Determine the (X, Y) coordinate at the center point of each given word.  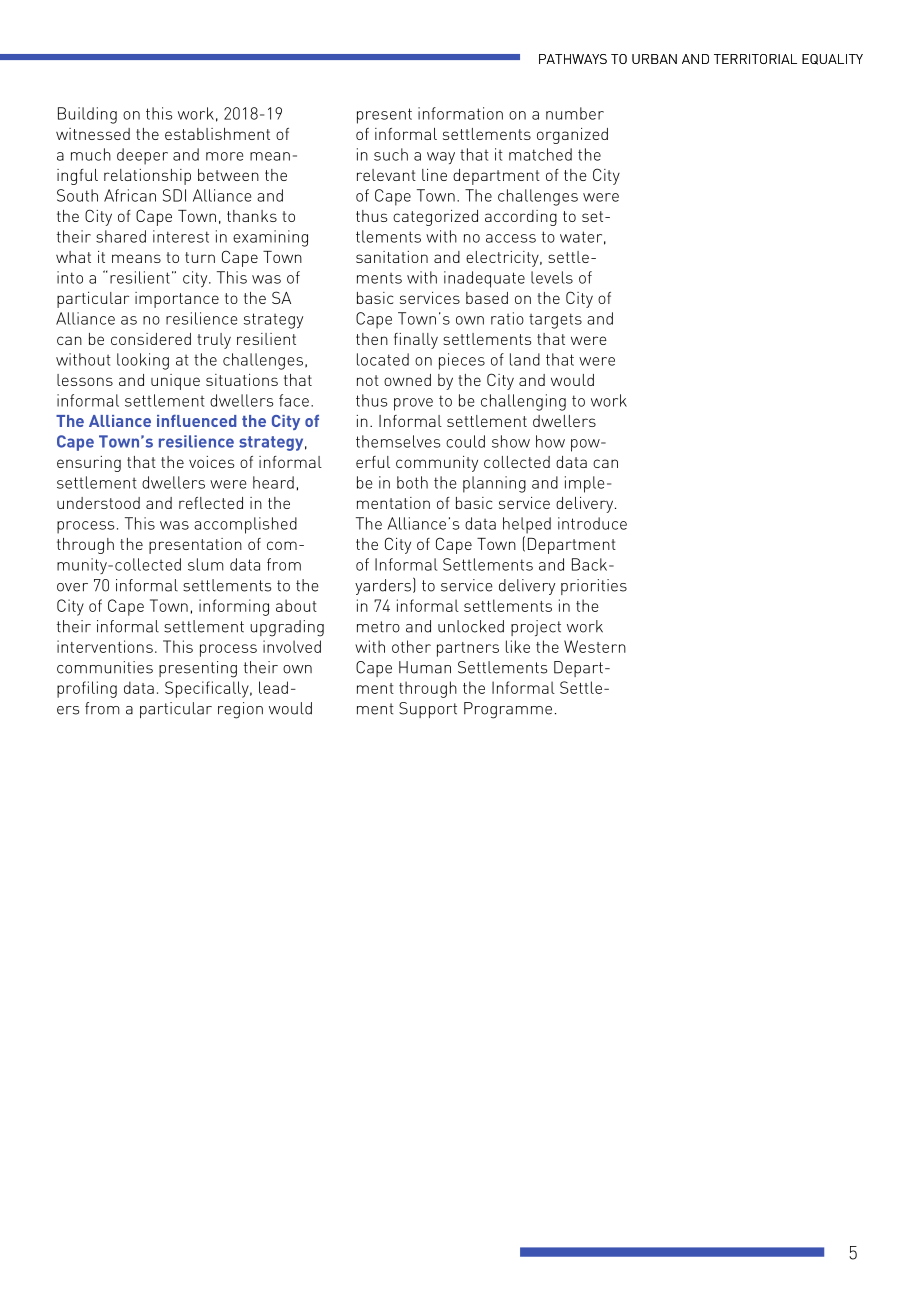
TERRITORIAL (755, 59)
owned (407, 380)
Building (87, 115)
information (460, 113)
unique (175, 382)
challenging (523, 402)
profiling (87, 689)
